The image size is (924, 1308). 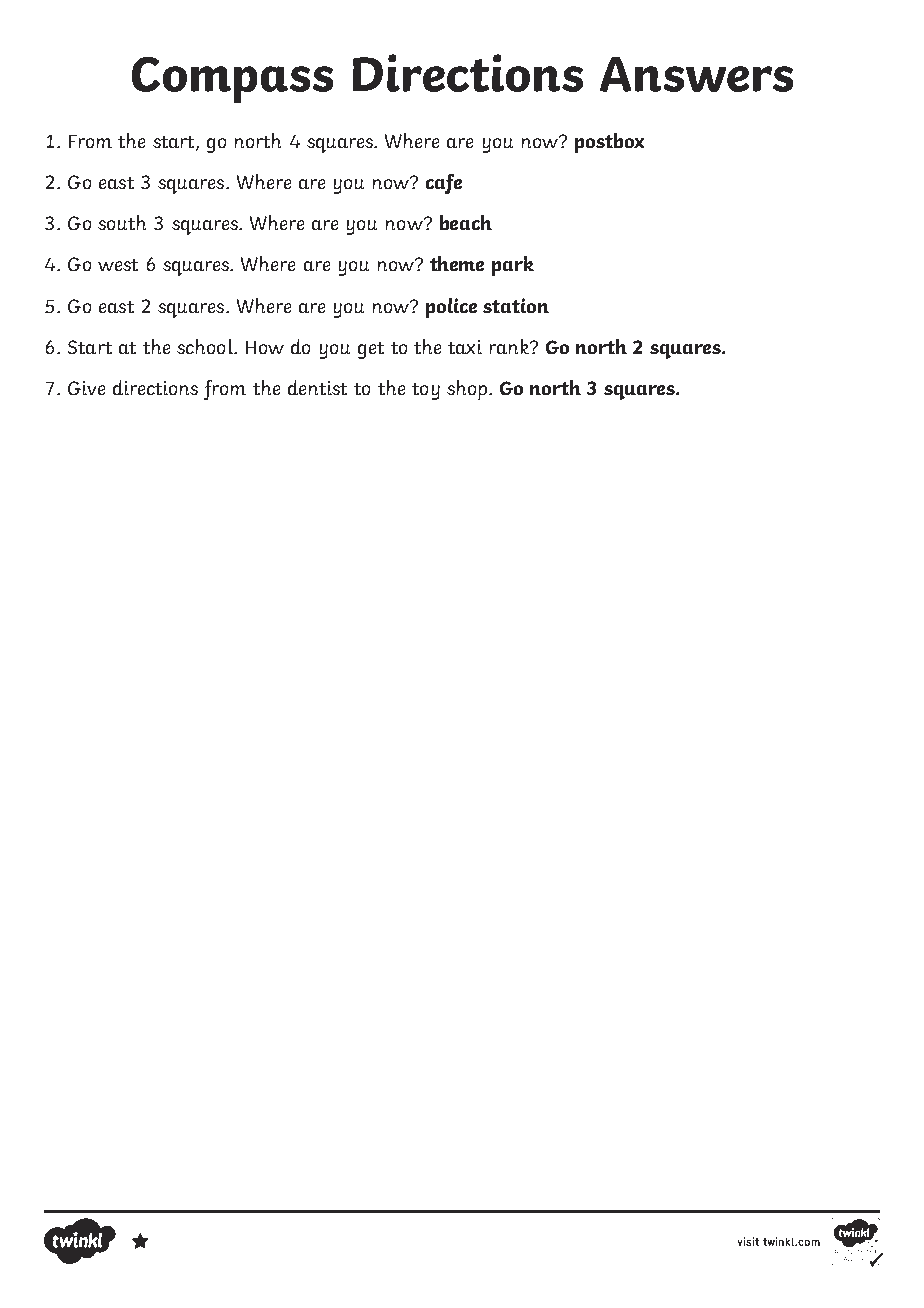 What do you see at coordinates (426, 391) in the document?
I see `toy` at bounding box center [426, 391].
